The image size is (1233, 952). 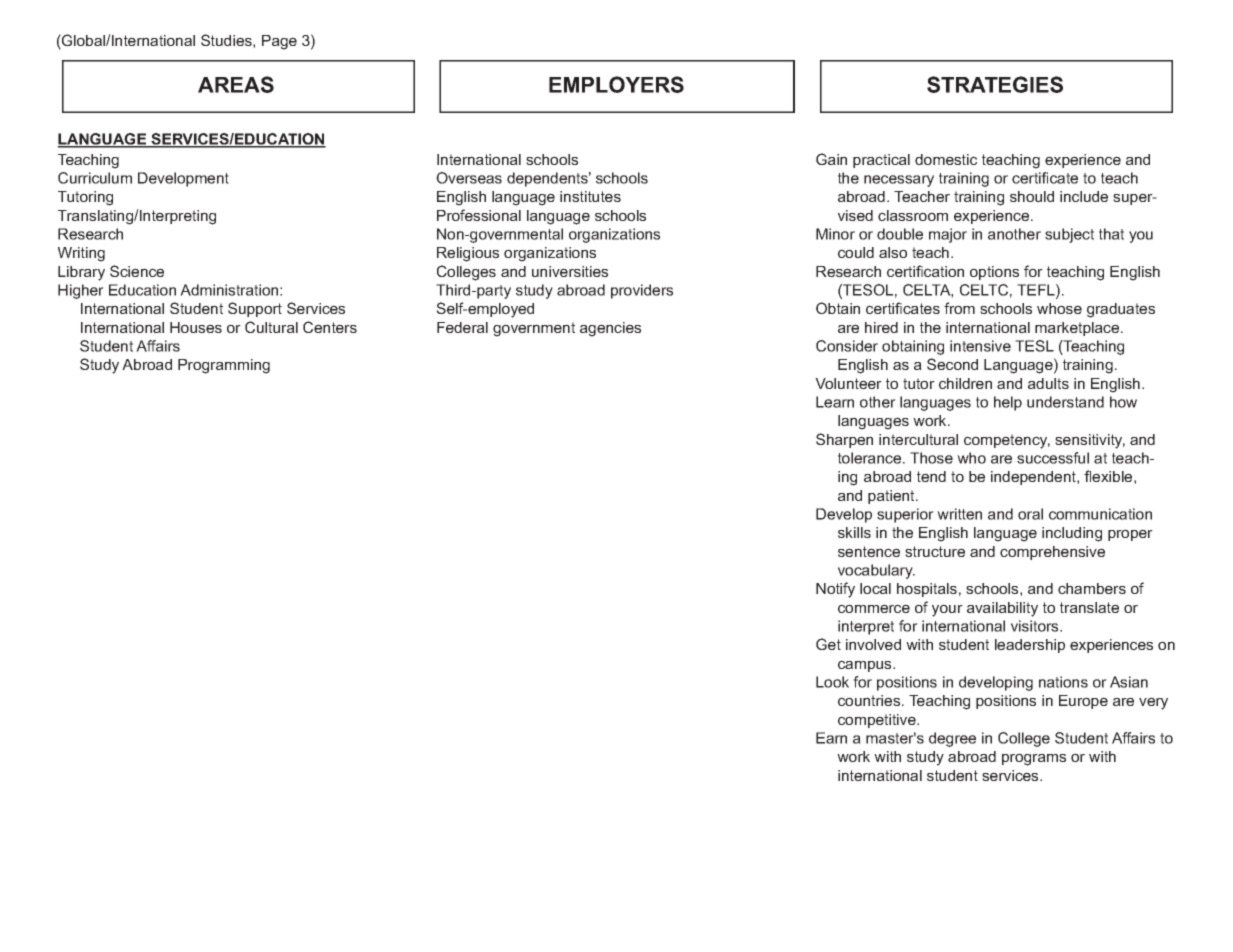 I want to click on comprehensive, so click(x=1052, y=553).
